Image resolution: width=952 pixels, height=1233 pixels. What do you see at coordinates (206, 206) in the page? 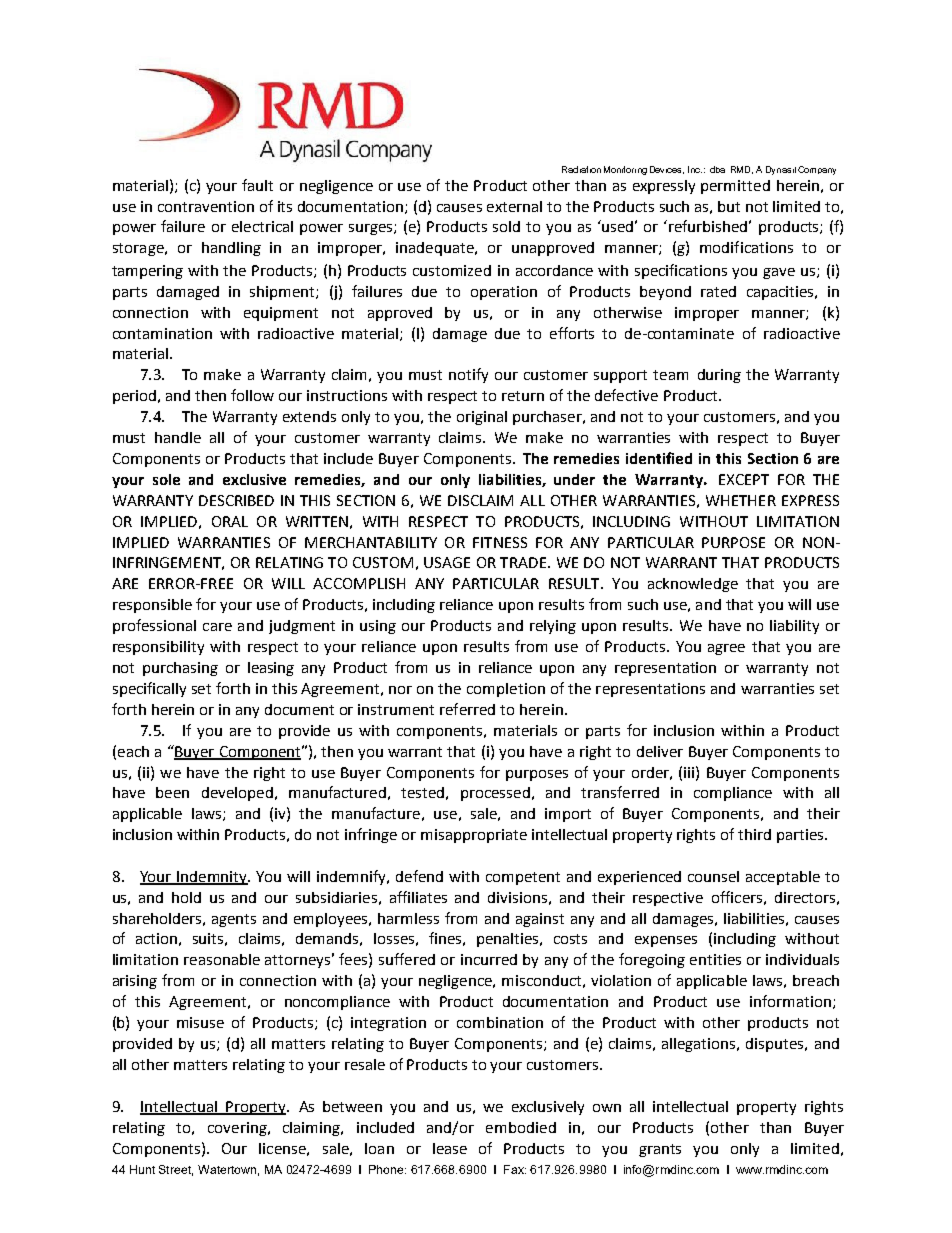
I see `contravention` at bounding box center [206, 206].
